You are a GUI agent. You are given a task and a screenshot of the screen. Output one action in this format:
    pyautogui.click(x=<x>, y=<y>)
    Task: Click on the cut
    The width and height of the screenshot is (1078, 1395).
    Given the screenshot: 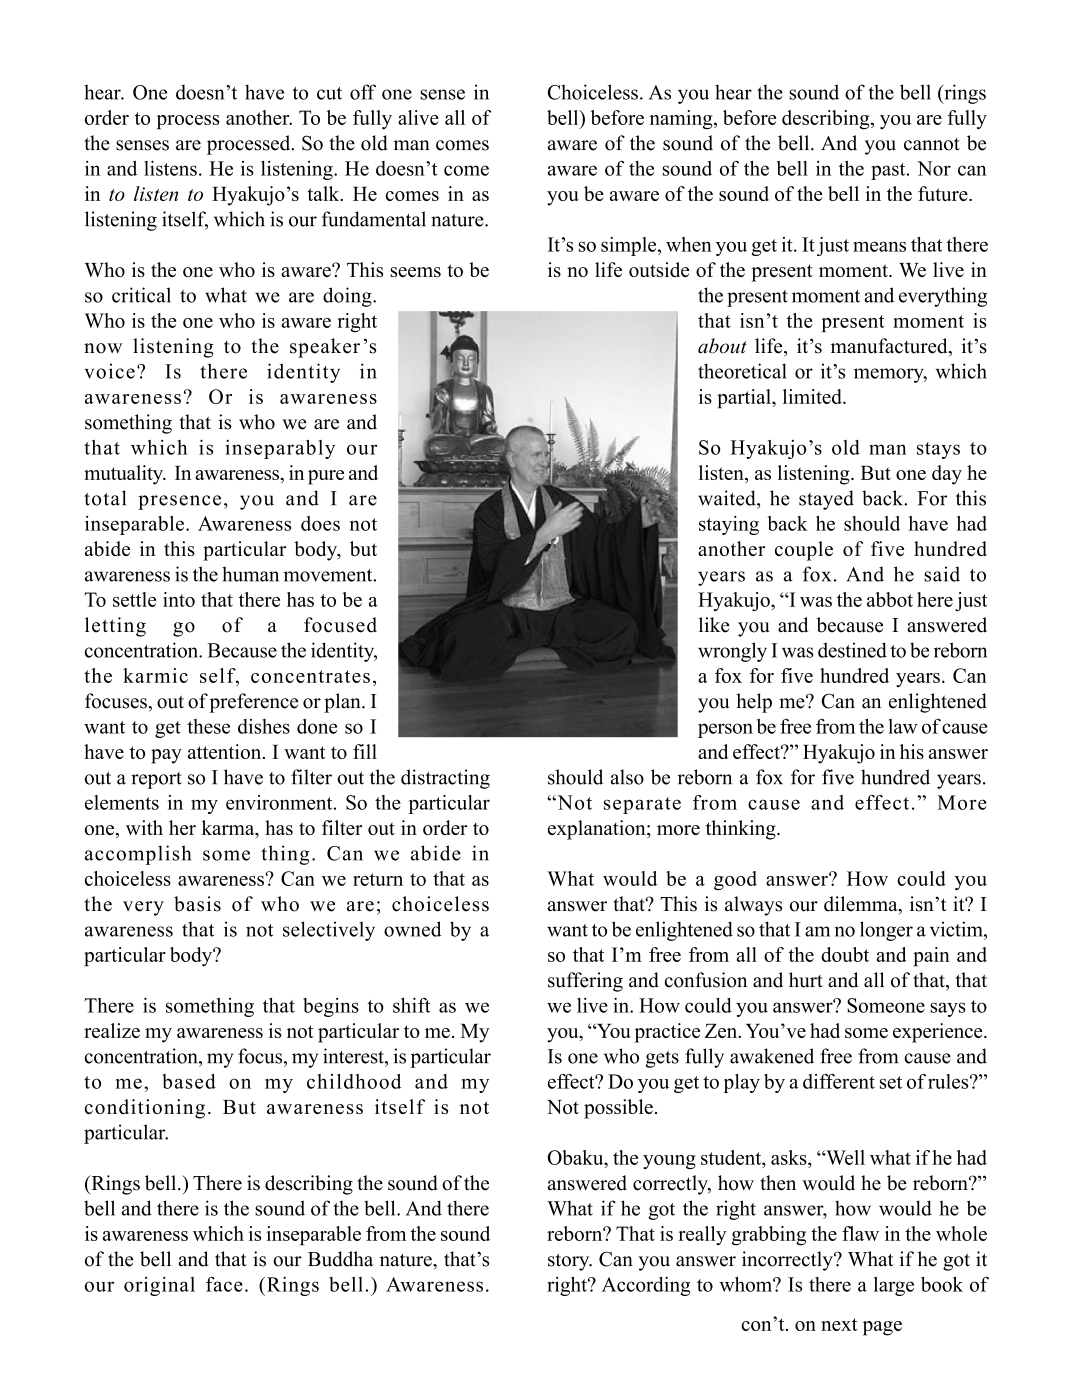 What is the action you would take?
    pyautogui.click(x=329, y=93)
